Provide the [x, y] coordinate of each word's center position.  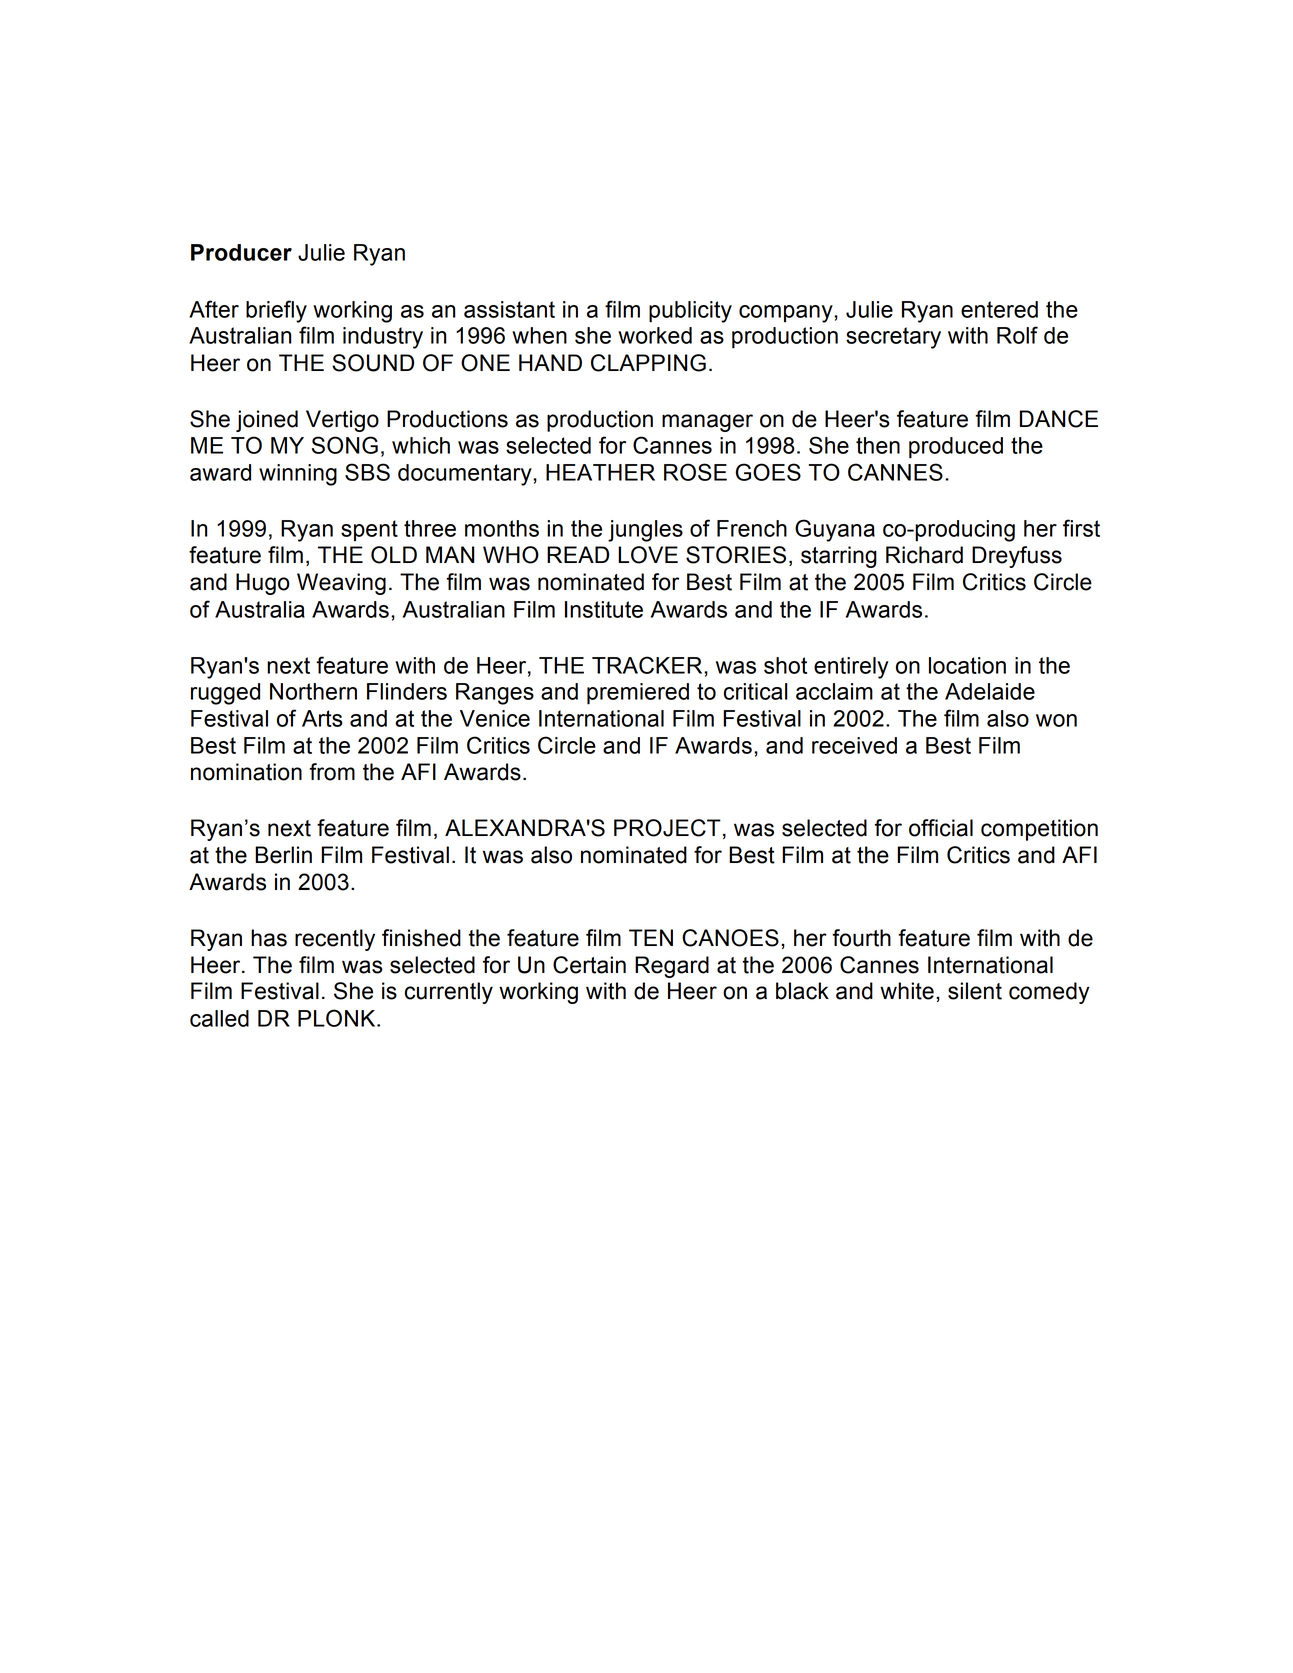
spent [369, 530]
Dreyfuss [1017, 557]
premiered [638, 694]
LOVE [648, 555]
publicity [690, 312]
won [1056, 720]
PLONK [338, 1018]
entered [999, 309]
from [332, 772]
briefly [276, 311]
